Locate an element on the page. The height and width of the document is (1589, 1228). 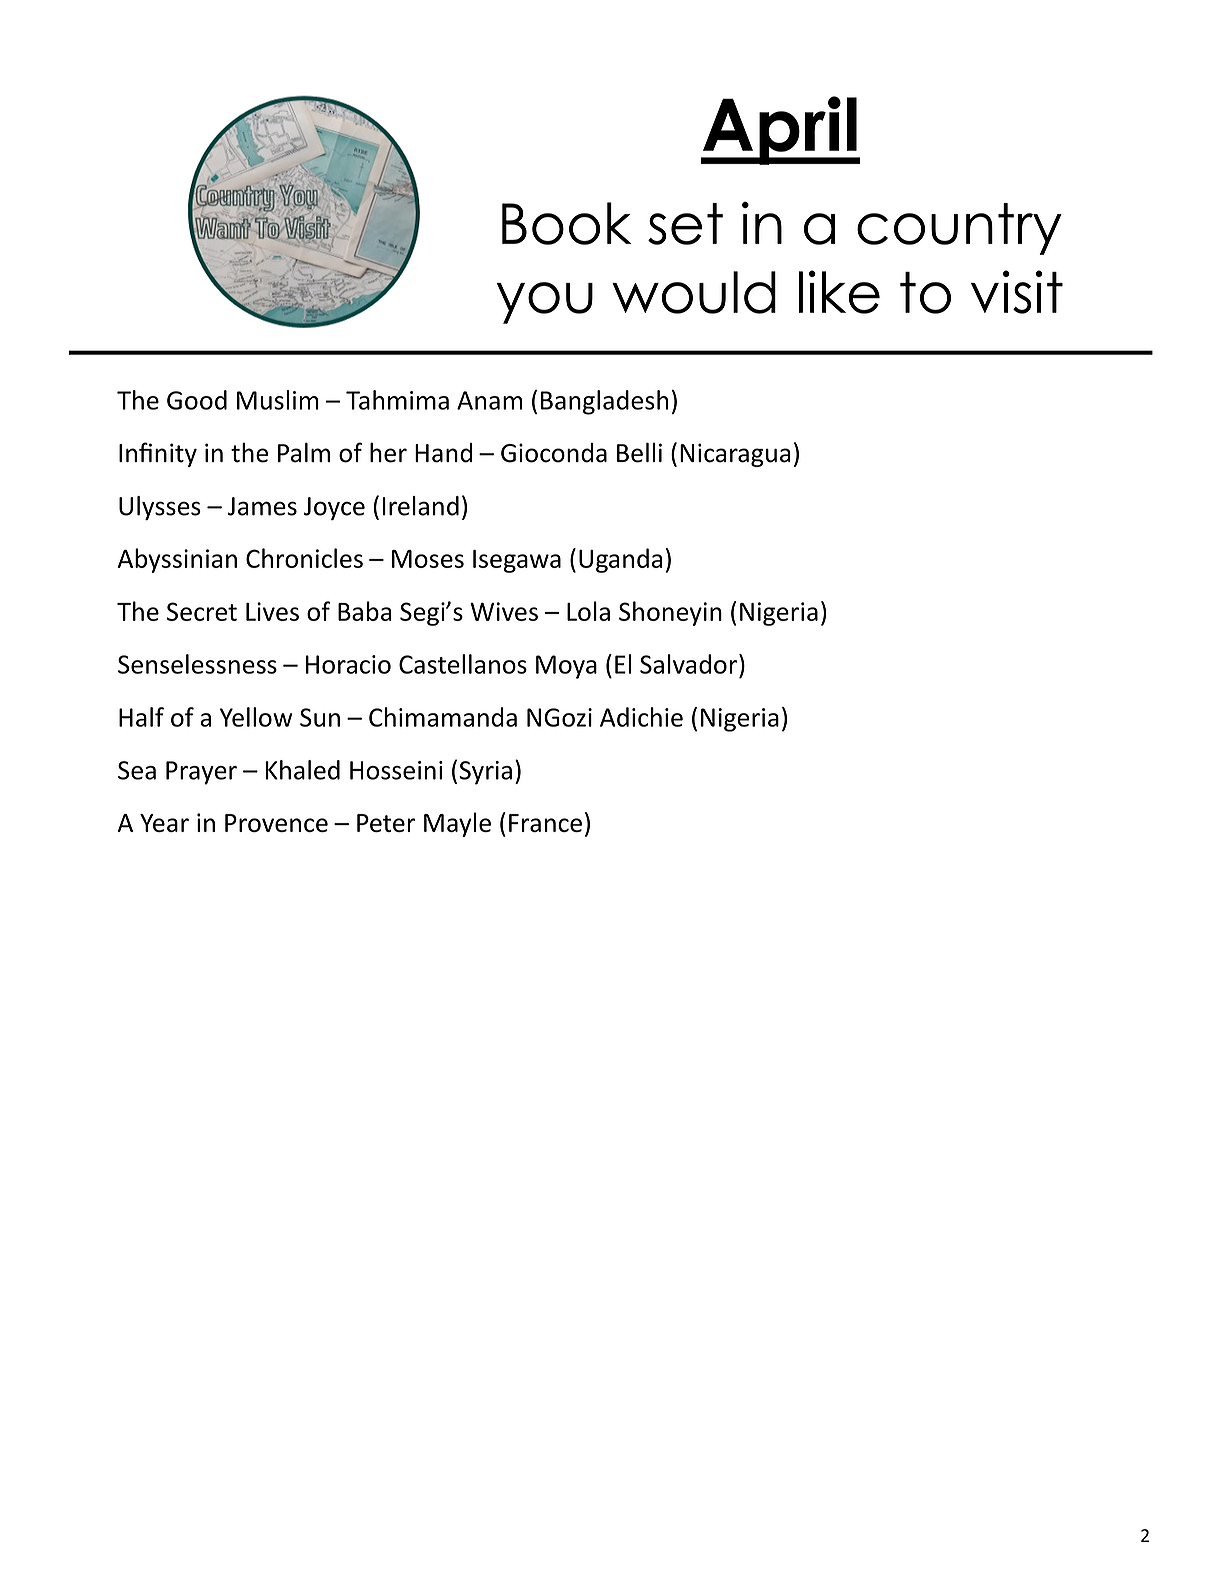
James is located at coordinates (262, 506).
